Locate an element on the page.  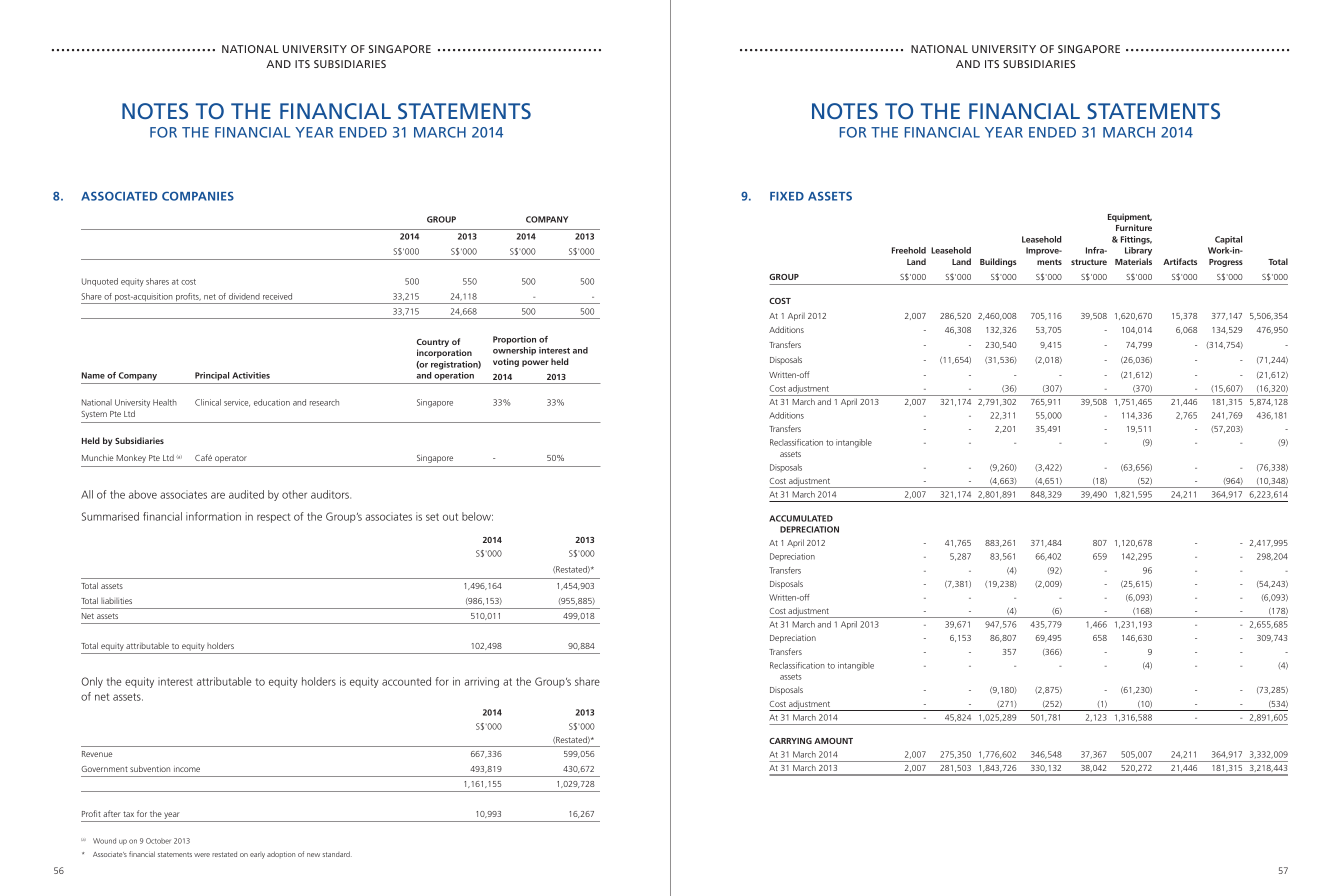
out is located at coordinates (450, 517).
